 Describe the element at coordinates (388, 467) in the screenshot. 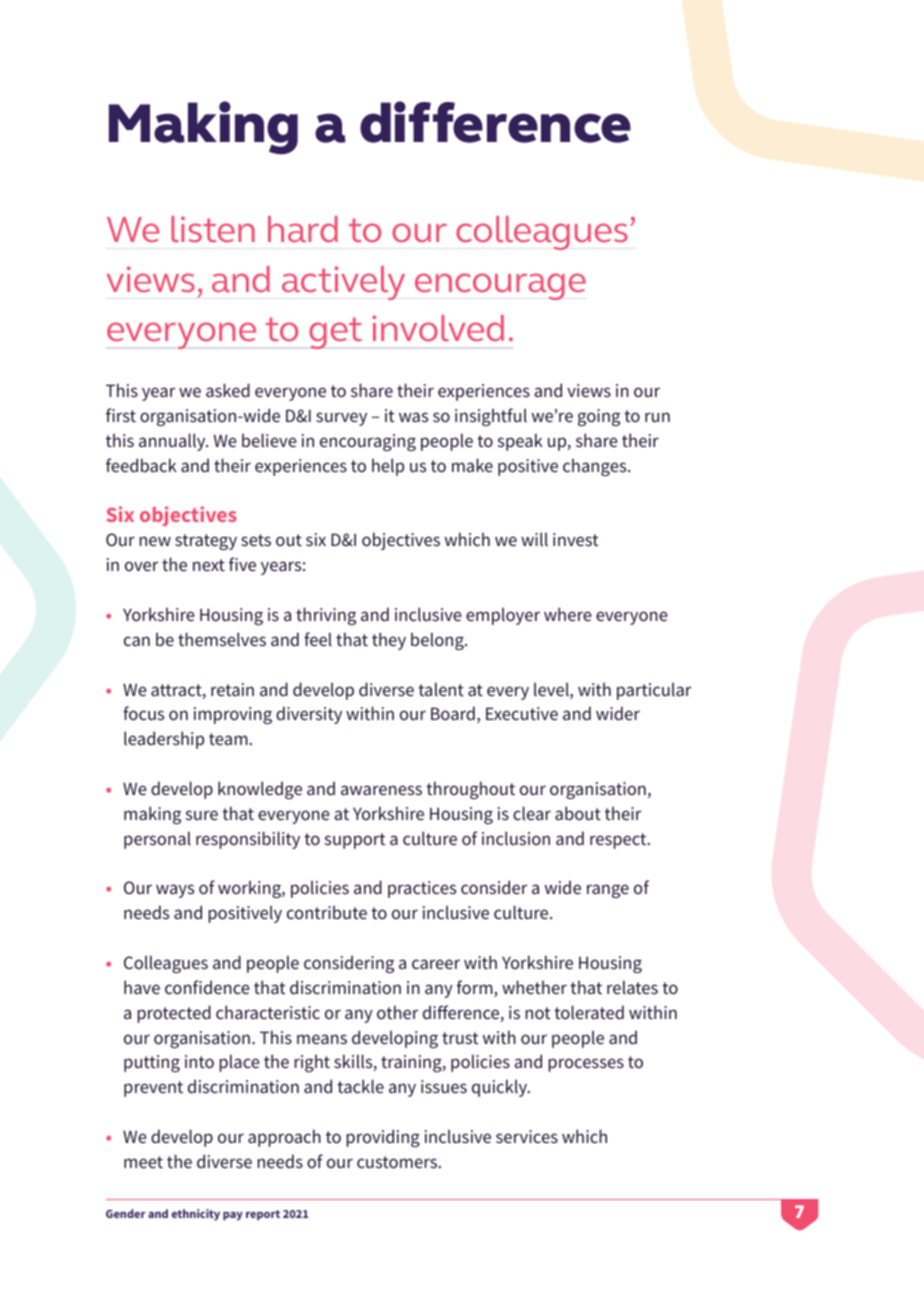

I see `help` at that location.
